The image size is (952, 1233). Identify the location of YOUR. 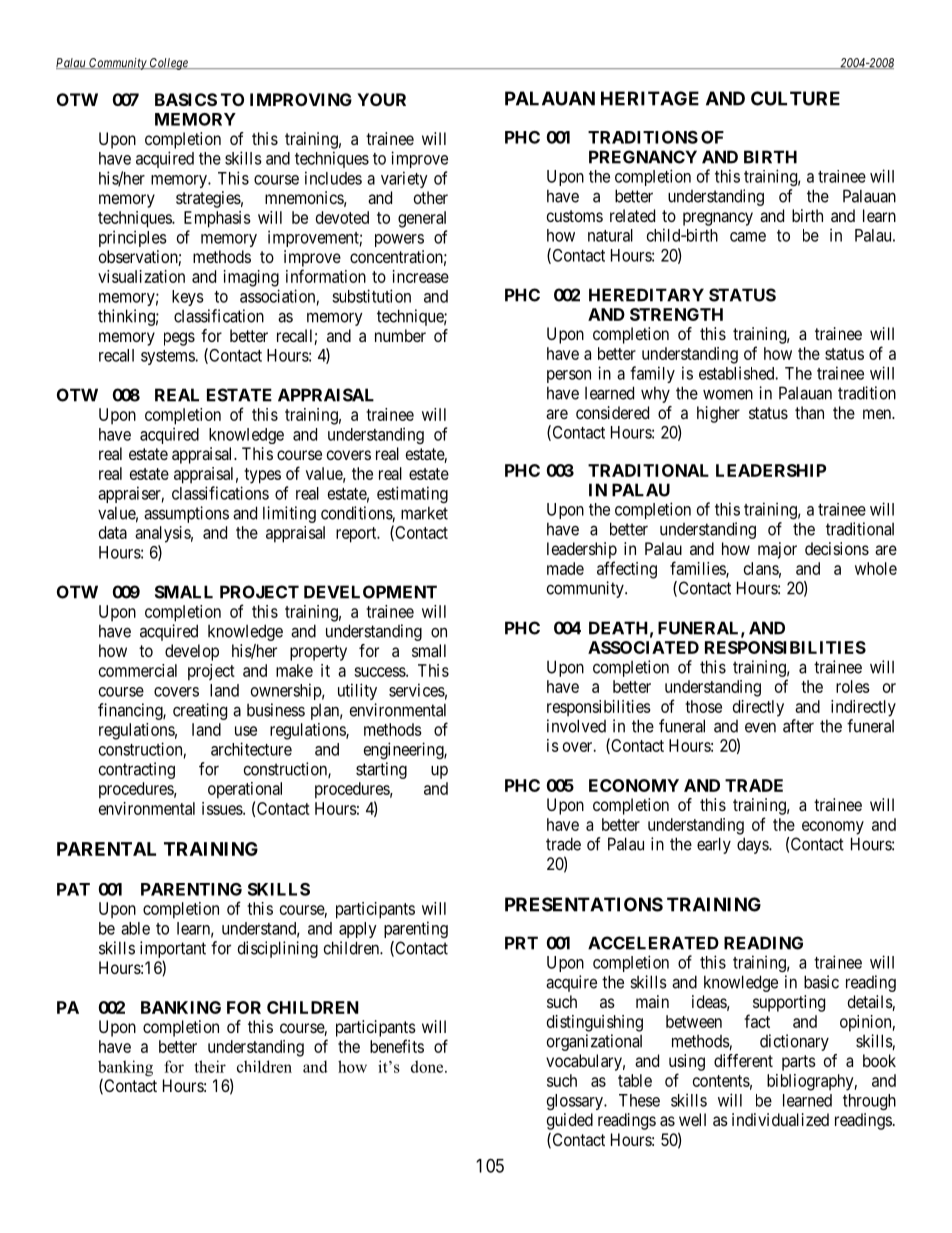
(381, 99).
